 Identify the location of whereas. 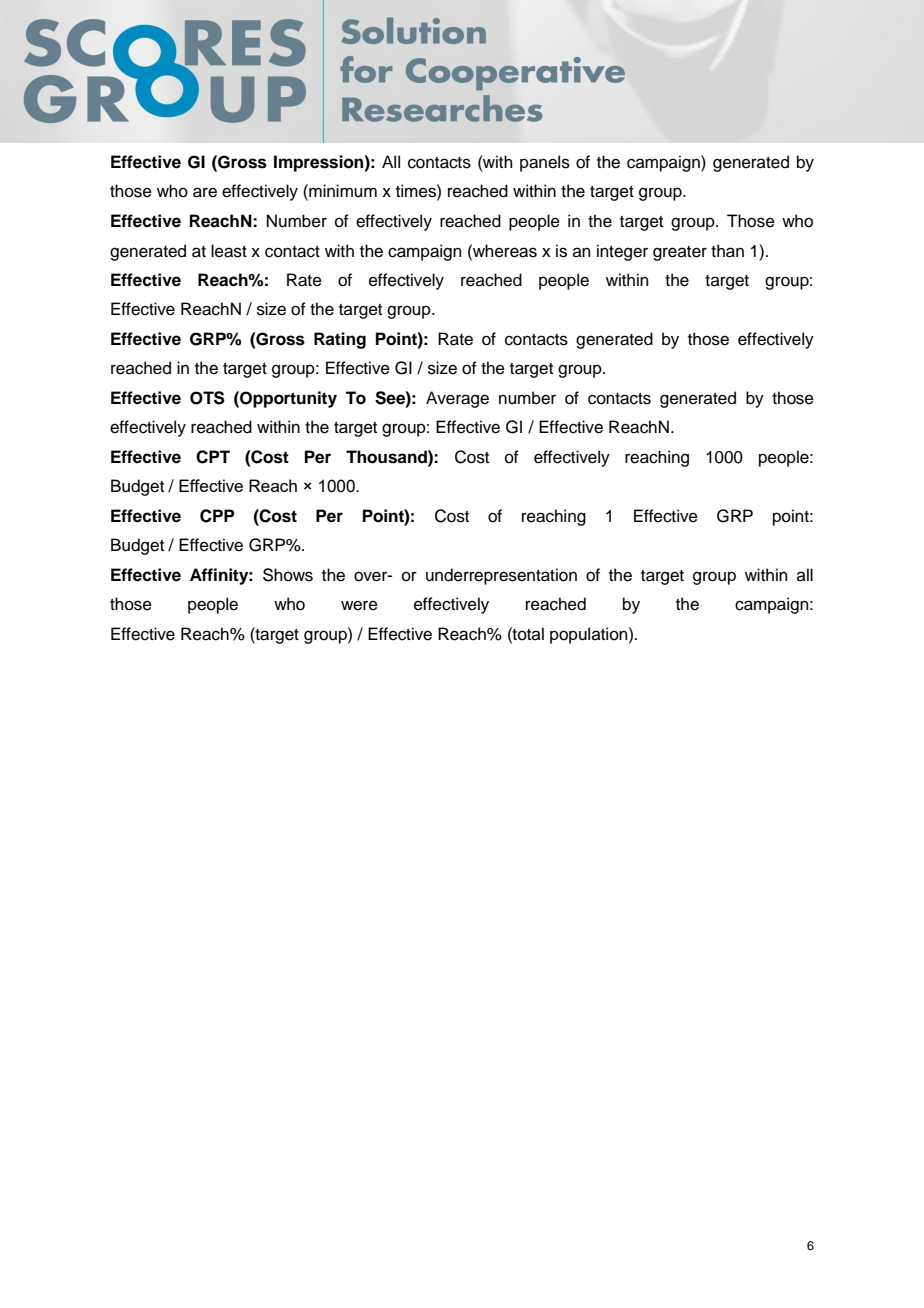
(504, 251).
